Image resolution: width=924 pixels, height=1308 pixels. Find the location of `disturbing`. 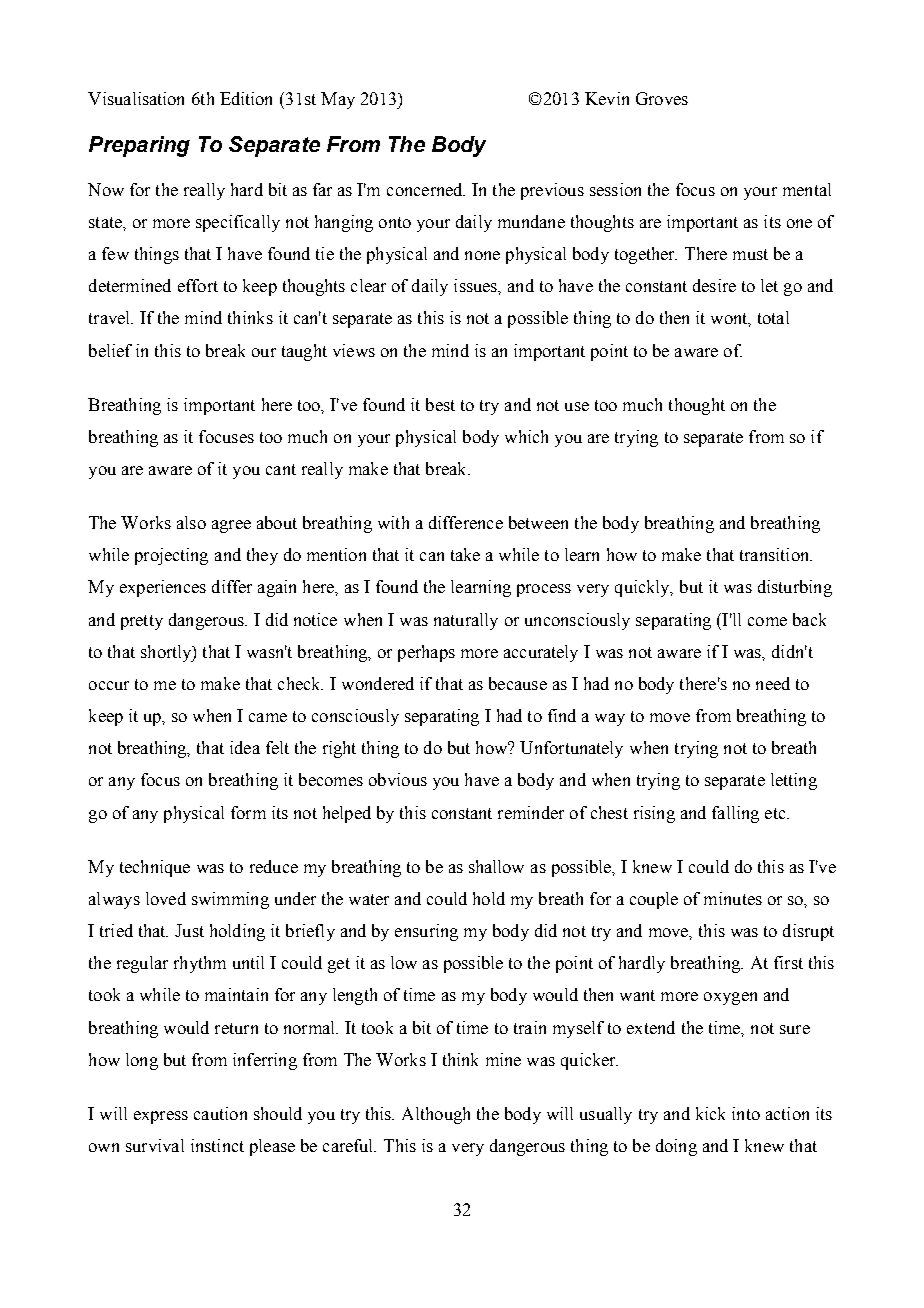

disturbing is located at coordinates (795, 588).
